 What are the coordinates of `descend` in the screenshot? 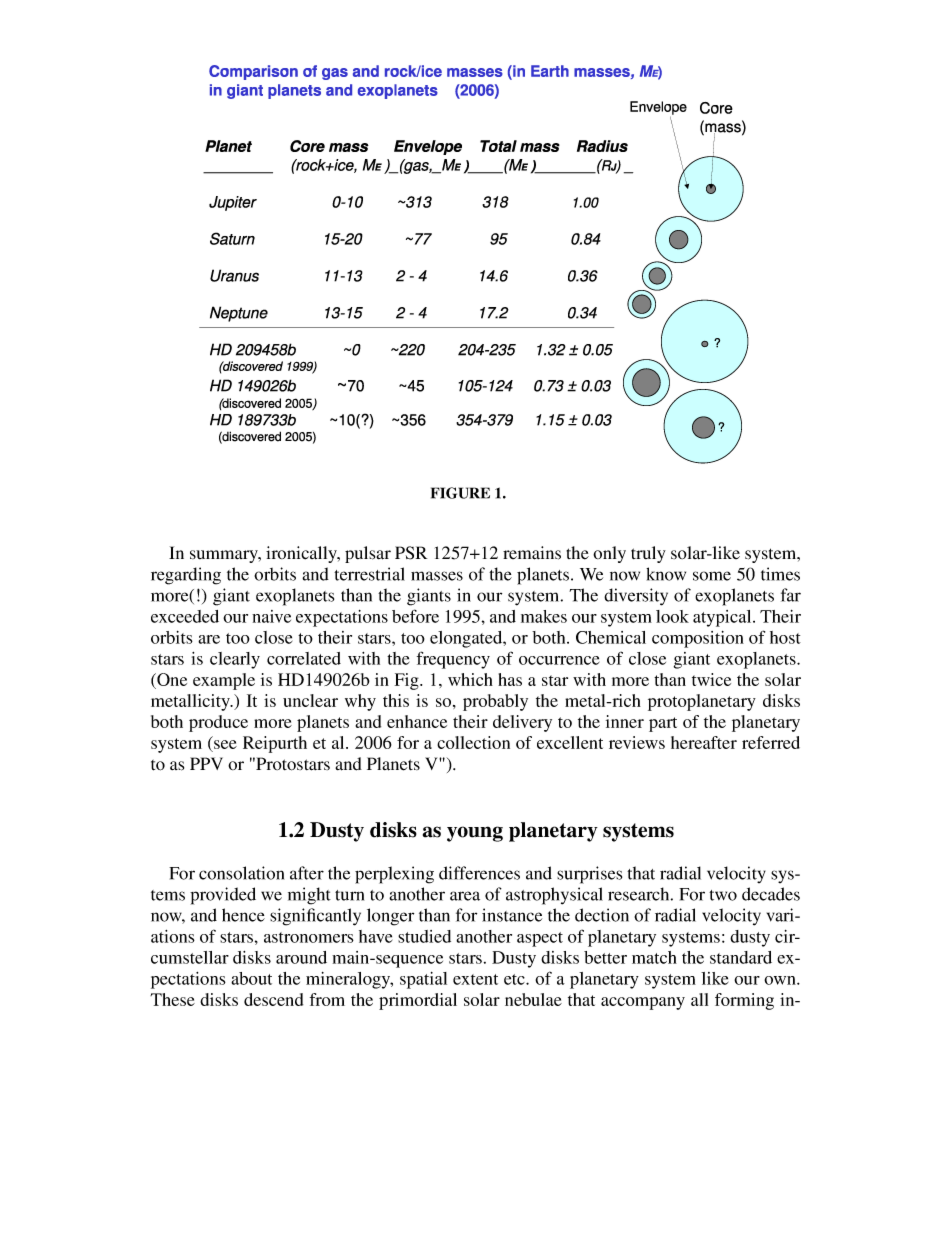 It's located at (273, 999).
